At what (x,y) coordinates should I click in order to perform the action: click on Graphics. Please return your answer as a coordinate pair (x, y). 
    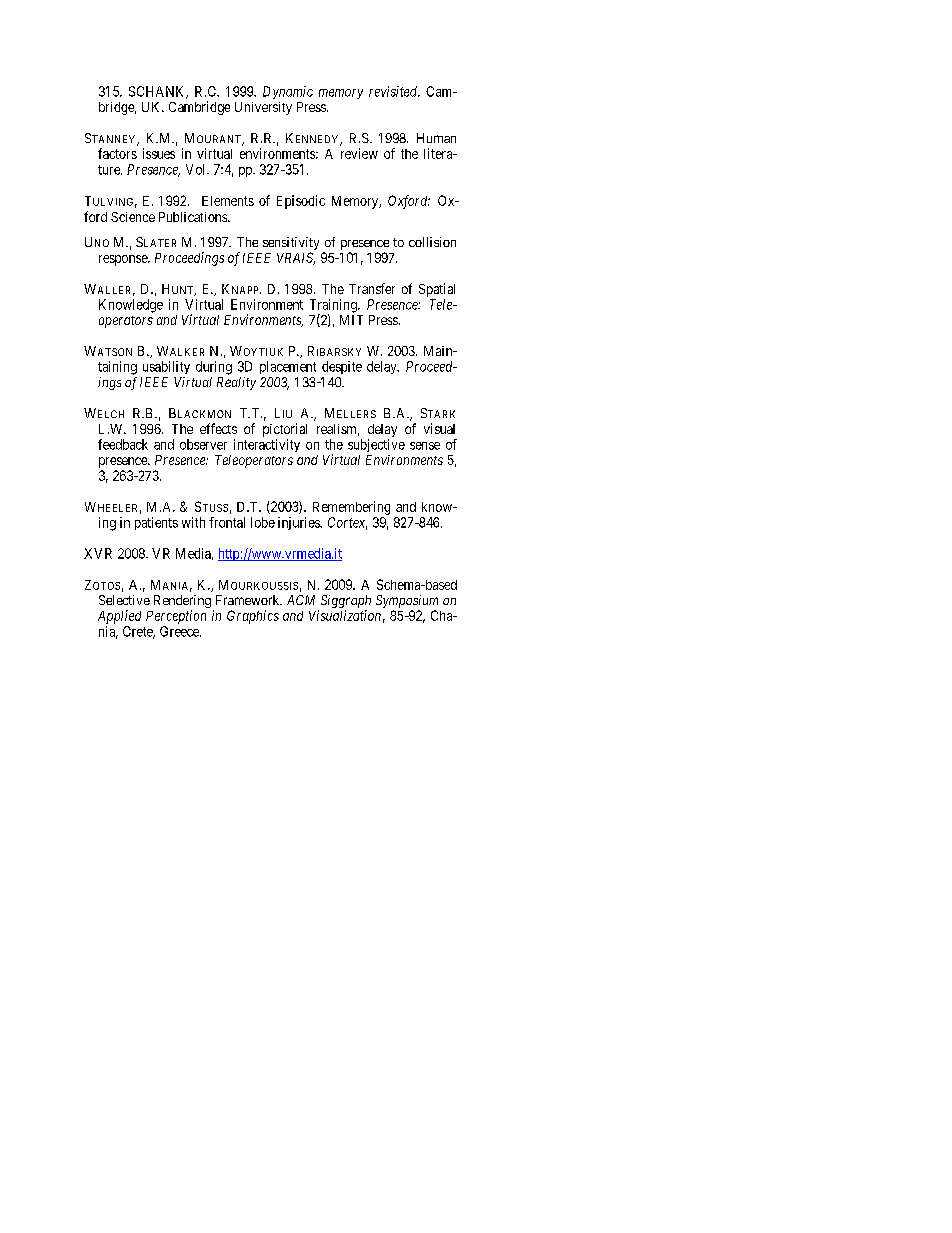
    Looking at the image, I should click on (253, 617).
